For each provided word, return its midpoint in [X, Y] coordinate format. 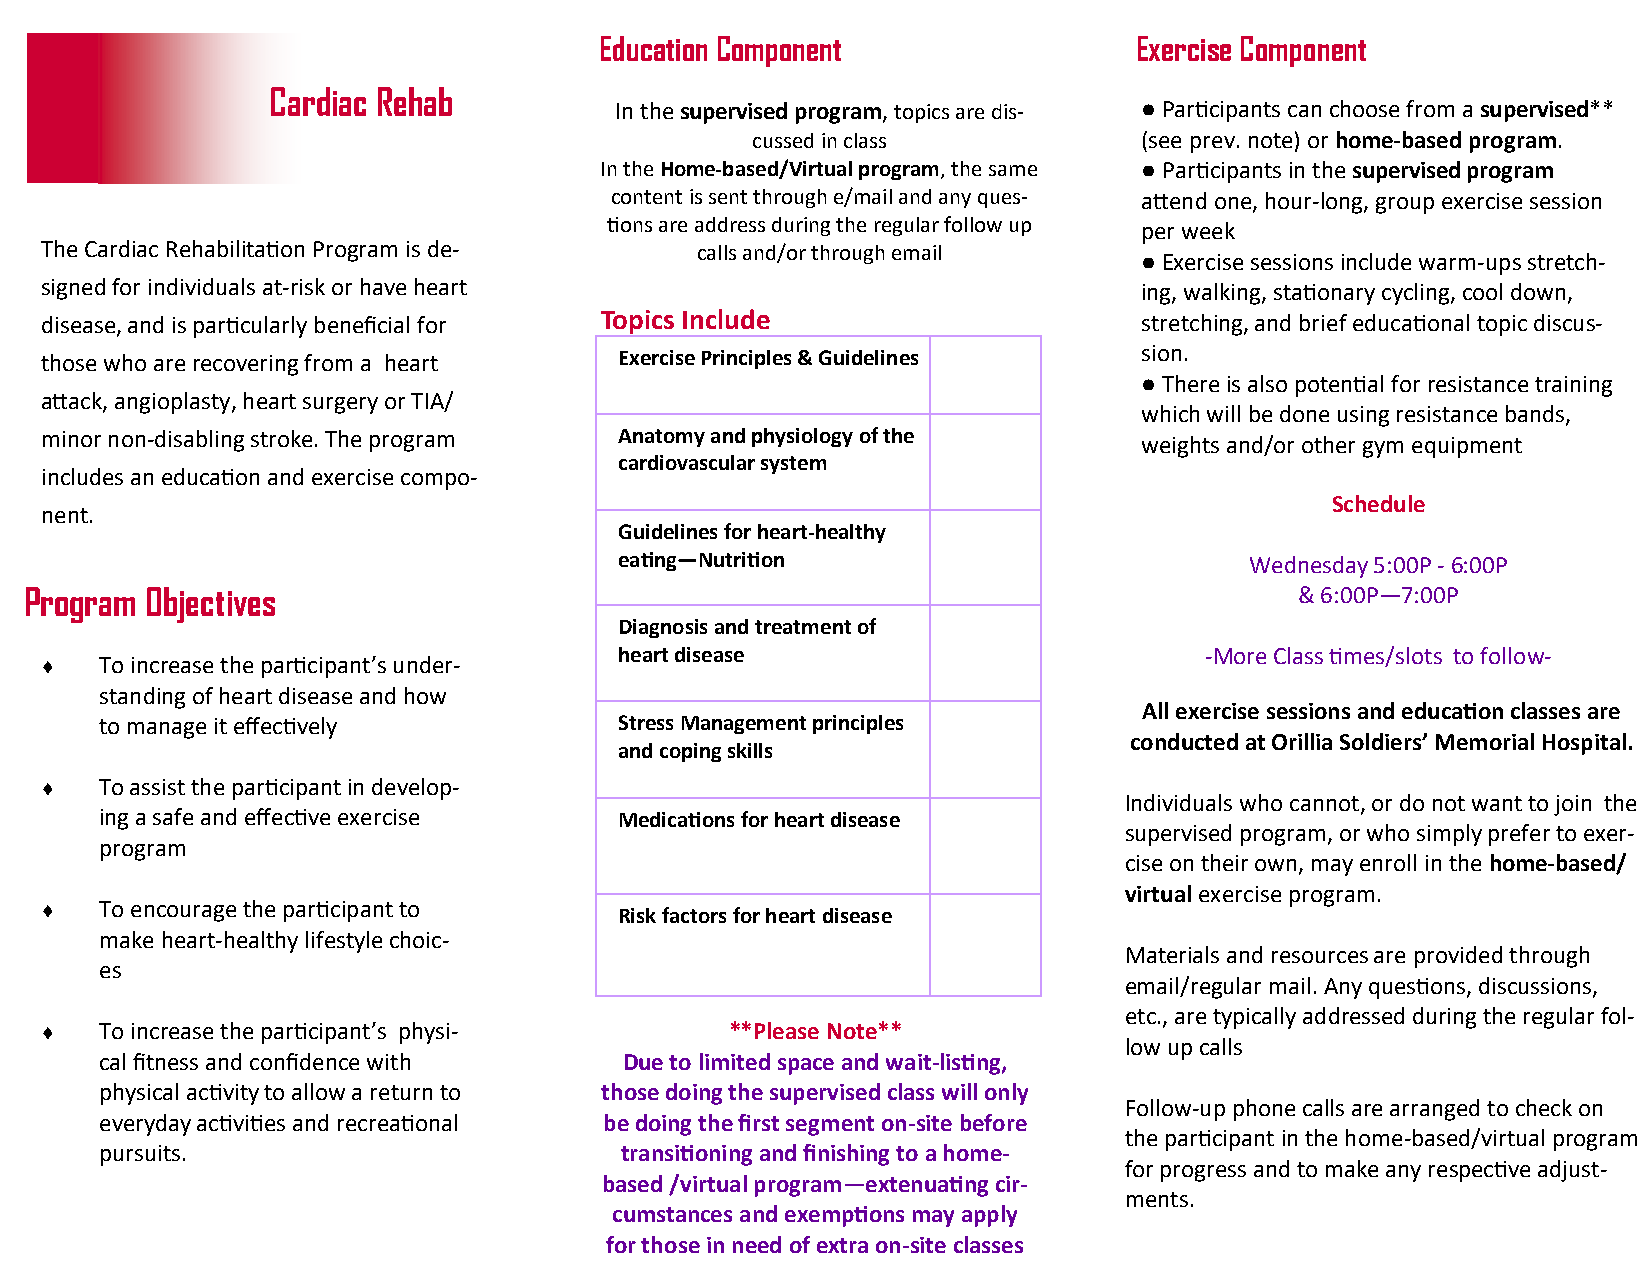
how [425, 695]
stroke [281, 438]
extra [842, 1245]
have [383, 286]
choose [1364, 108]
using [1363, 416]
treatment [803, 627]
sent [728, 197]
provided [1458, 957]
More [1240, 656]
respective [1479, 1171]
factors [694, 915]
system [793, 465]
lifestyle [344, 942]
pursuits [140, 1155]
